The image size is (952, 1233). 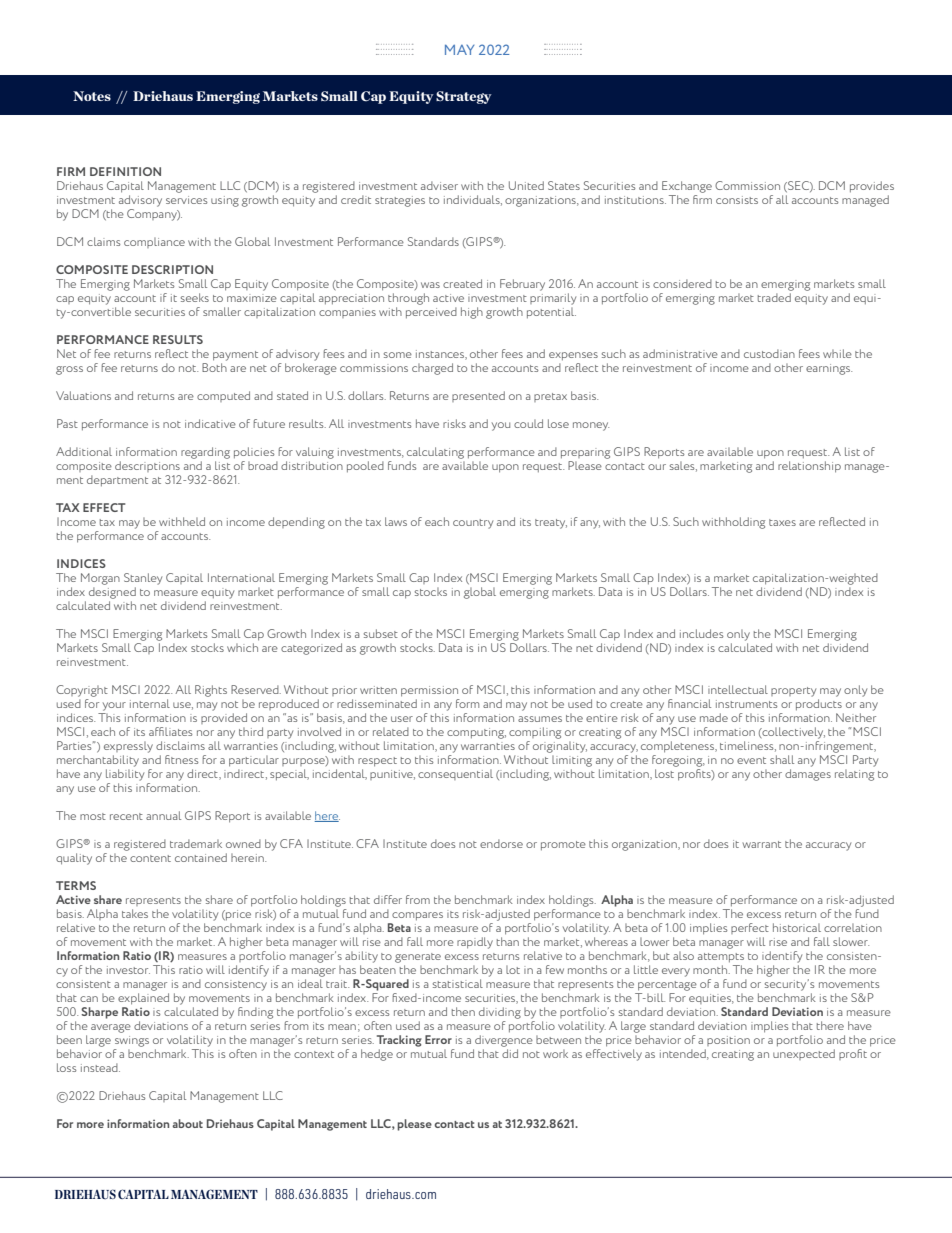 What do you see at coordinates (431, 313) in the image?
I see `perceived` at bounding box center [431, 313].
